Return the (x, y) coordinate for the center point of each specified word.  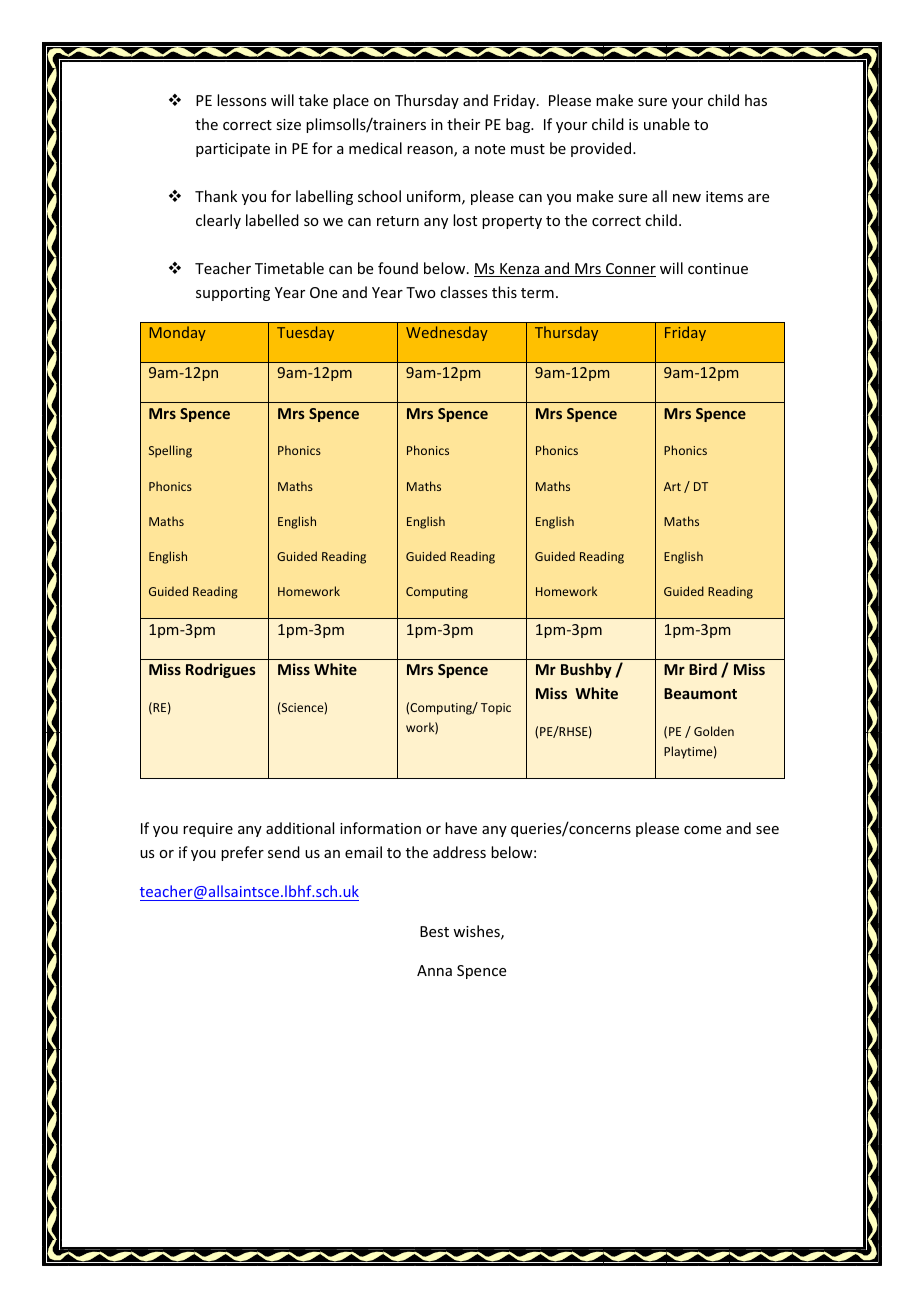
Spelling (170, 451)
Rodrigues (221, 670)
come (702, 830)
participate (233, 150)
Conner (630, 270)
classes (463, 292)
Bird (703, 669)
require (208, 830)
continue (718, 268)
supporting (233, 294)
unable (667, 124)
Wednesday (447, 333)
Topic (496, 709)
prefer (242, 853)
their (463, 124)
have (461, 828)
